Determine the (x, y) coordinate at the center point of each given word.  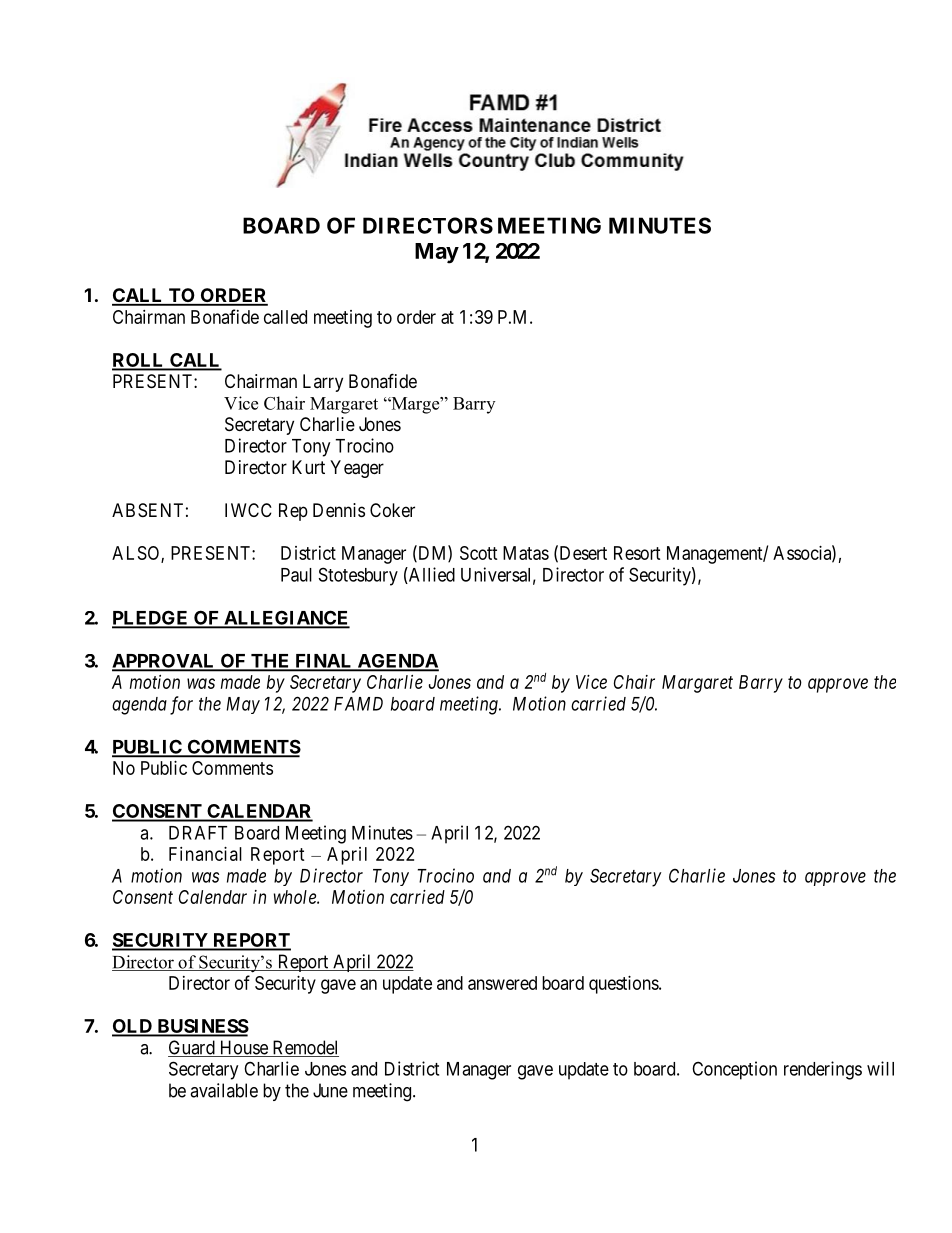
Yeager (357, 469)
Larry (323, 383)
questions (624, 985)
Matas (526, 553)
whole (296, 897)
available (224, 1090)
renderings (823, 1070)
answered (502, 983)
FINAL (324, 662)
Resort (637, 553)
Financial (205, 854)
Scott (479, 553)
